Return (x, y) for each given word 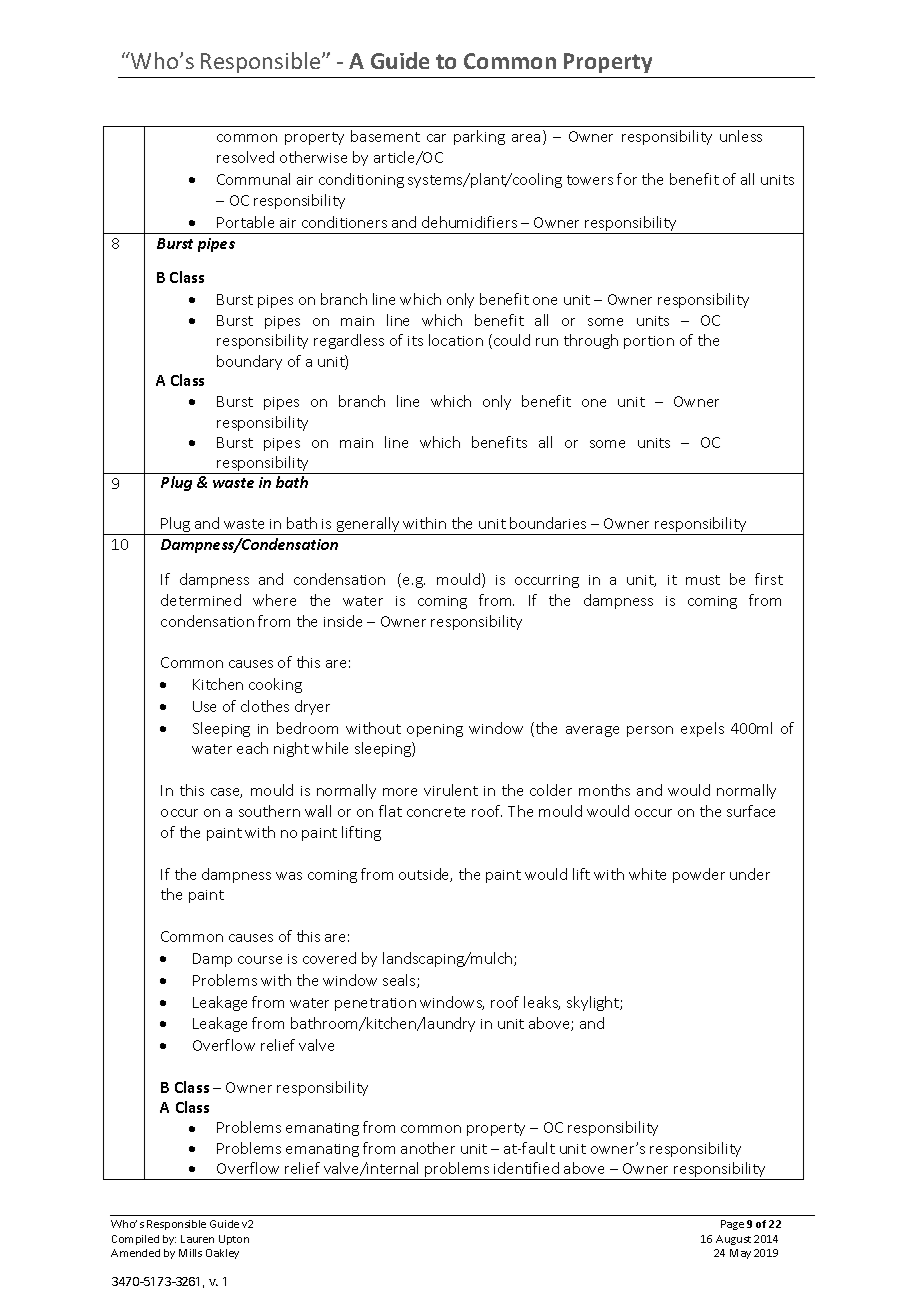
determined (201, 600)
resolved (245, 157)
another (428, 1148)
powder (699, 875)
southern (269, 811)
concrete (436, 812)
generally (368, 526)
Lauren (197, 1239)
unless (741, 136)
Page (732, 1225)
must (703, 580)
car (436, 138)
